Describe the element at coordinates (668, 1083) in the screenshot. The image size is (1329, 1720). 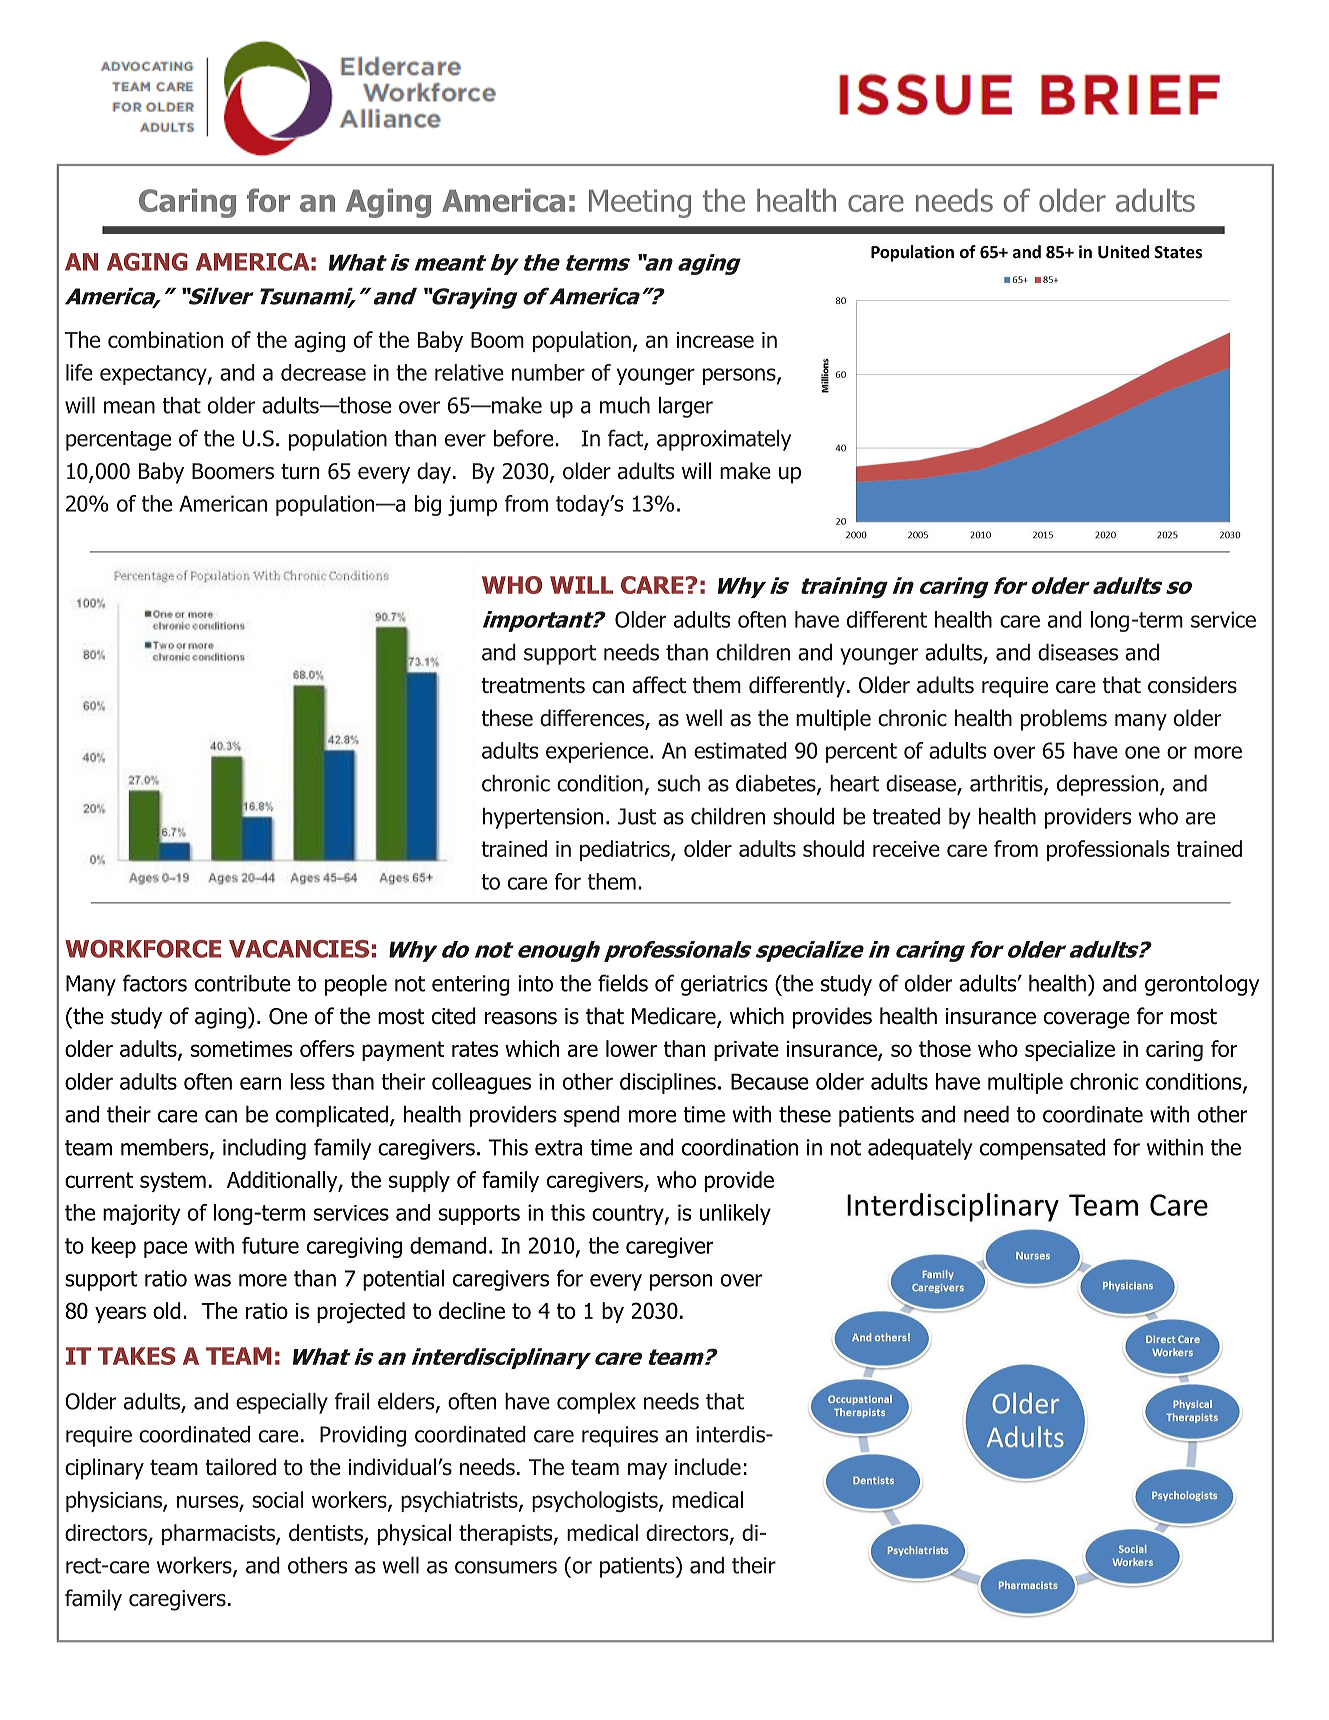
I see `disciplines` at that location.
